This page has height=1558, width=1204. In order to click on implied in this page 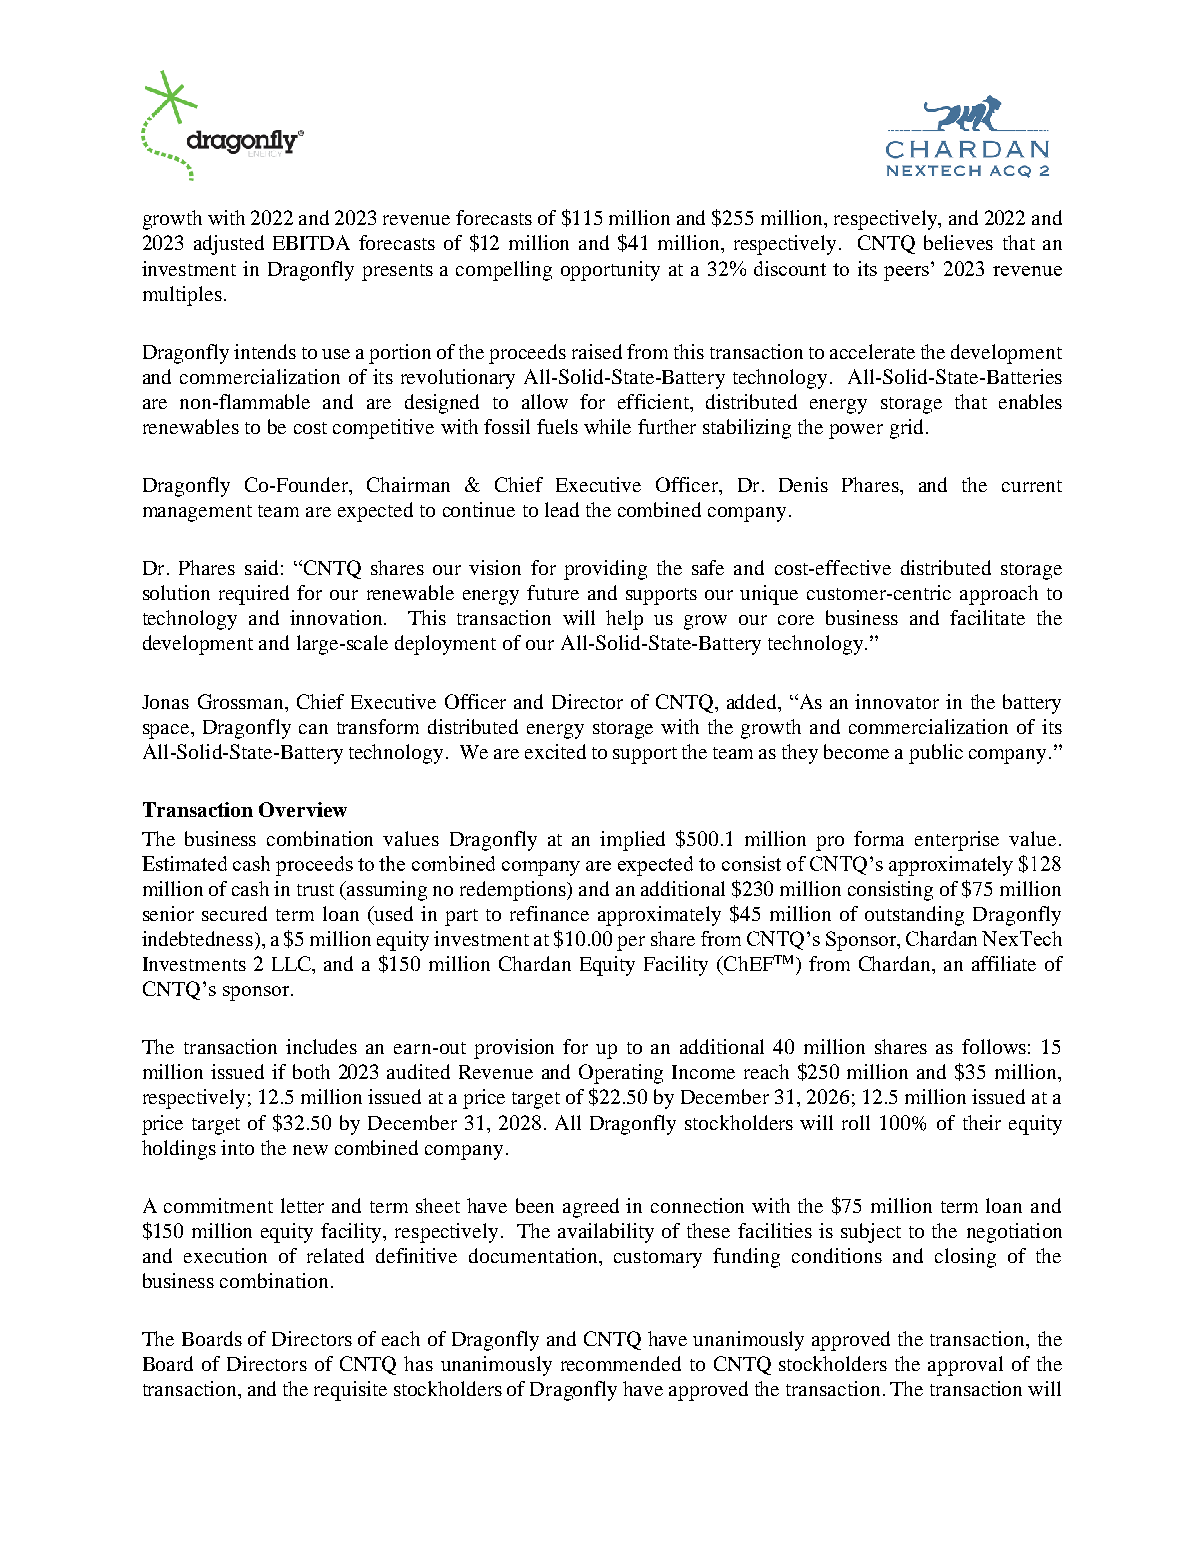, I will do `click(632, 841)`.
